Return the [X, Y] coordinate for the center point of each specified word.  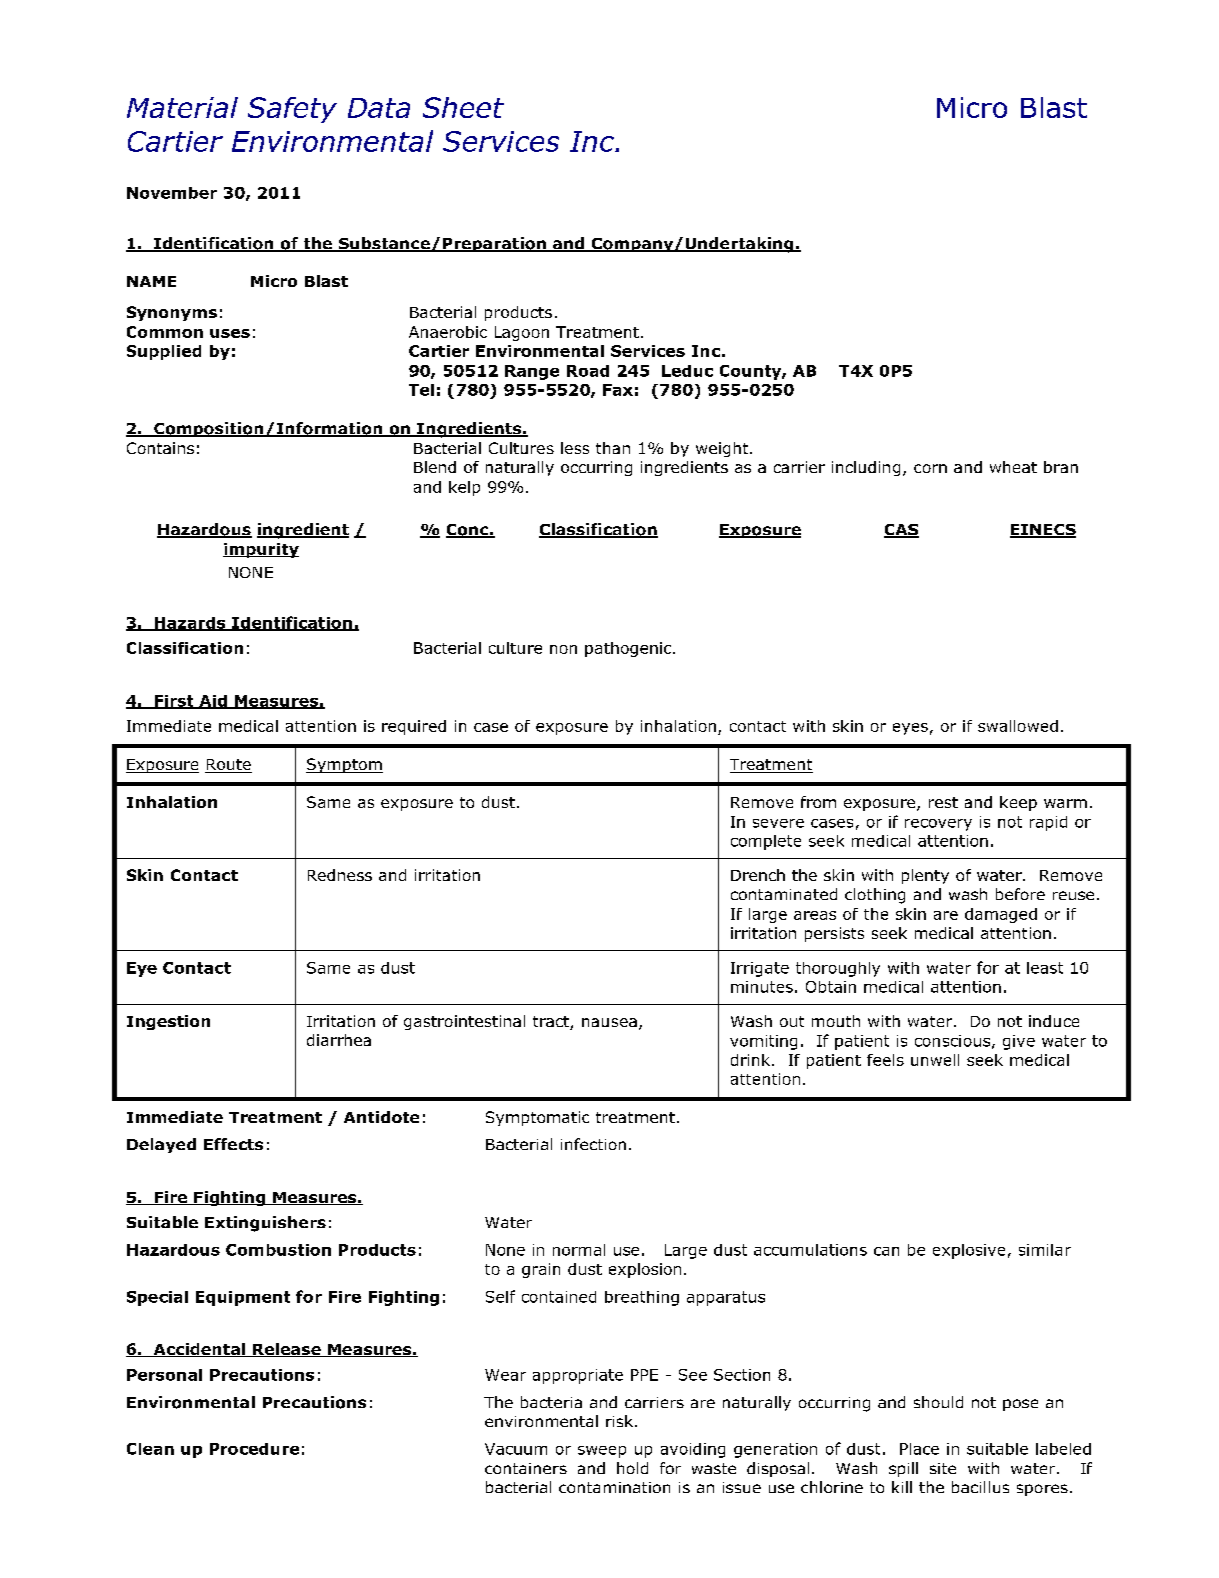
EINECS [1043, 531]
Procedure [254, 1449]
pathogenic [629, 649]
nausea [609, 1022]
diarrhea [339, 1040]
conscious [952, 1041]
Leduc [687, 371]
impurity [261, 550]
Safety [292, 110]
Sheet [463, 107]
